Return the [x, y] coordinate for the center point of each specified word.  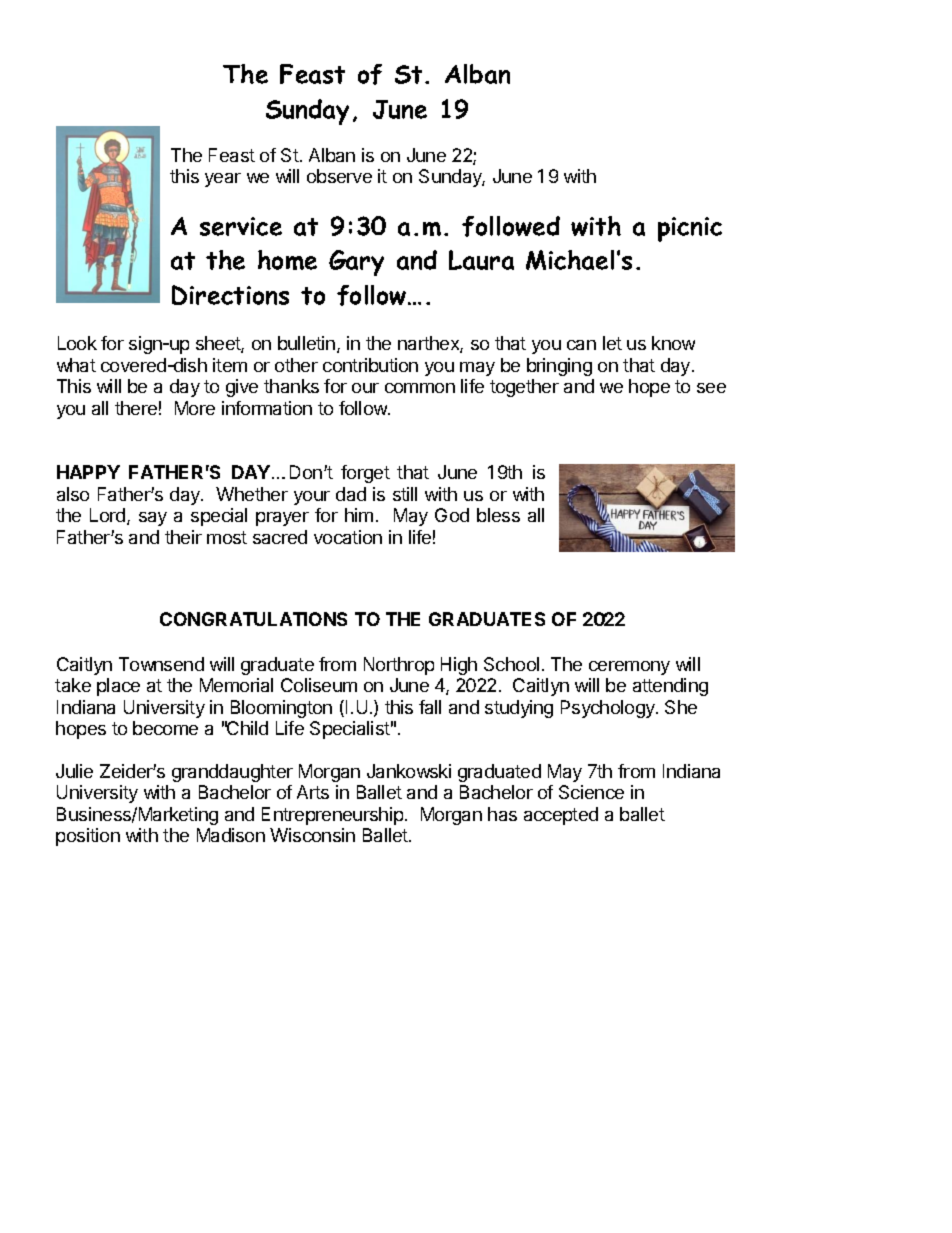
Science [591, 792]
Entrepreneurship [334, 816]
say [153, 519]
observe [339, 176]
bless [498, 515]
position [88, 837]
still [405, 494]
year [223, 180]
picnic [690, 229]
